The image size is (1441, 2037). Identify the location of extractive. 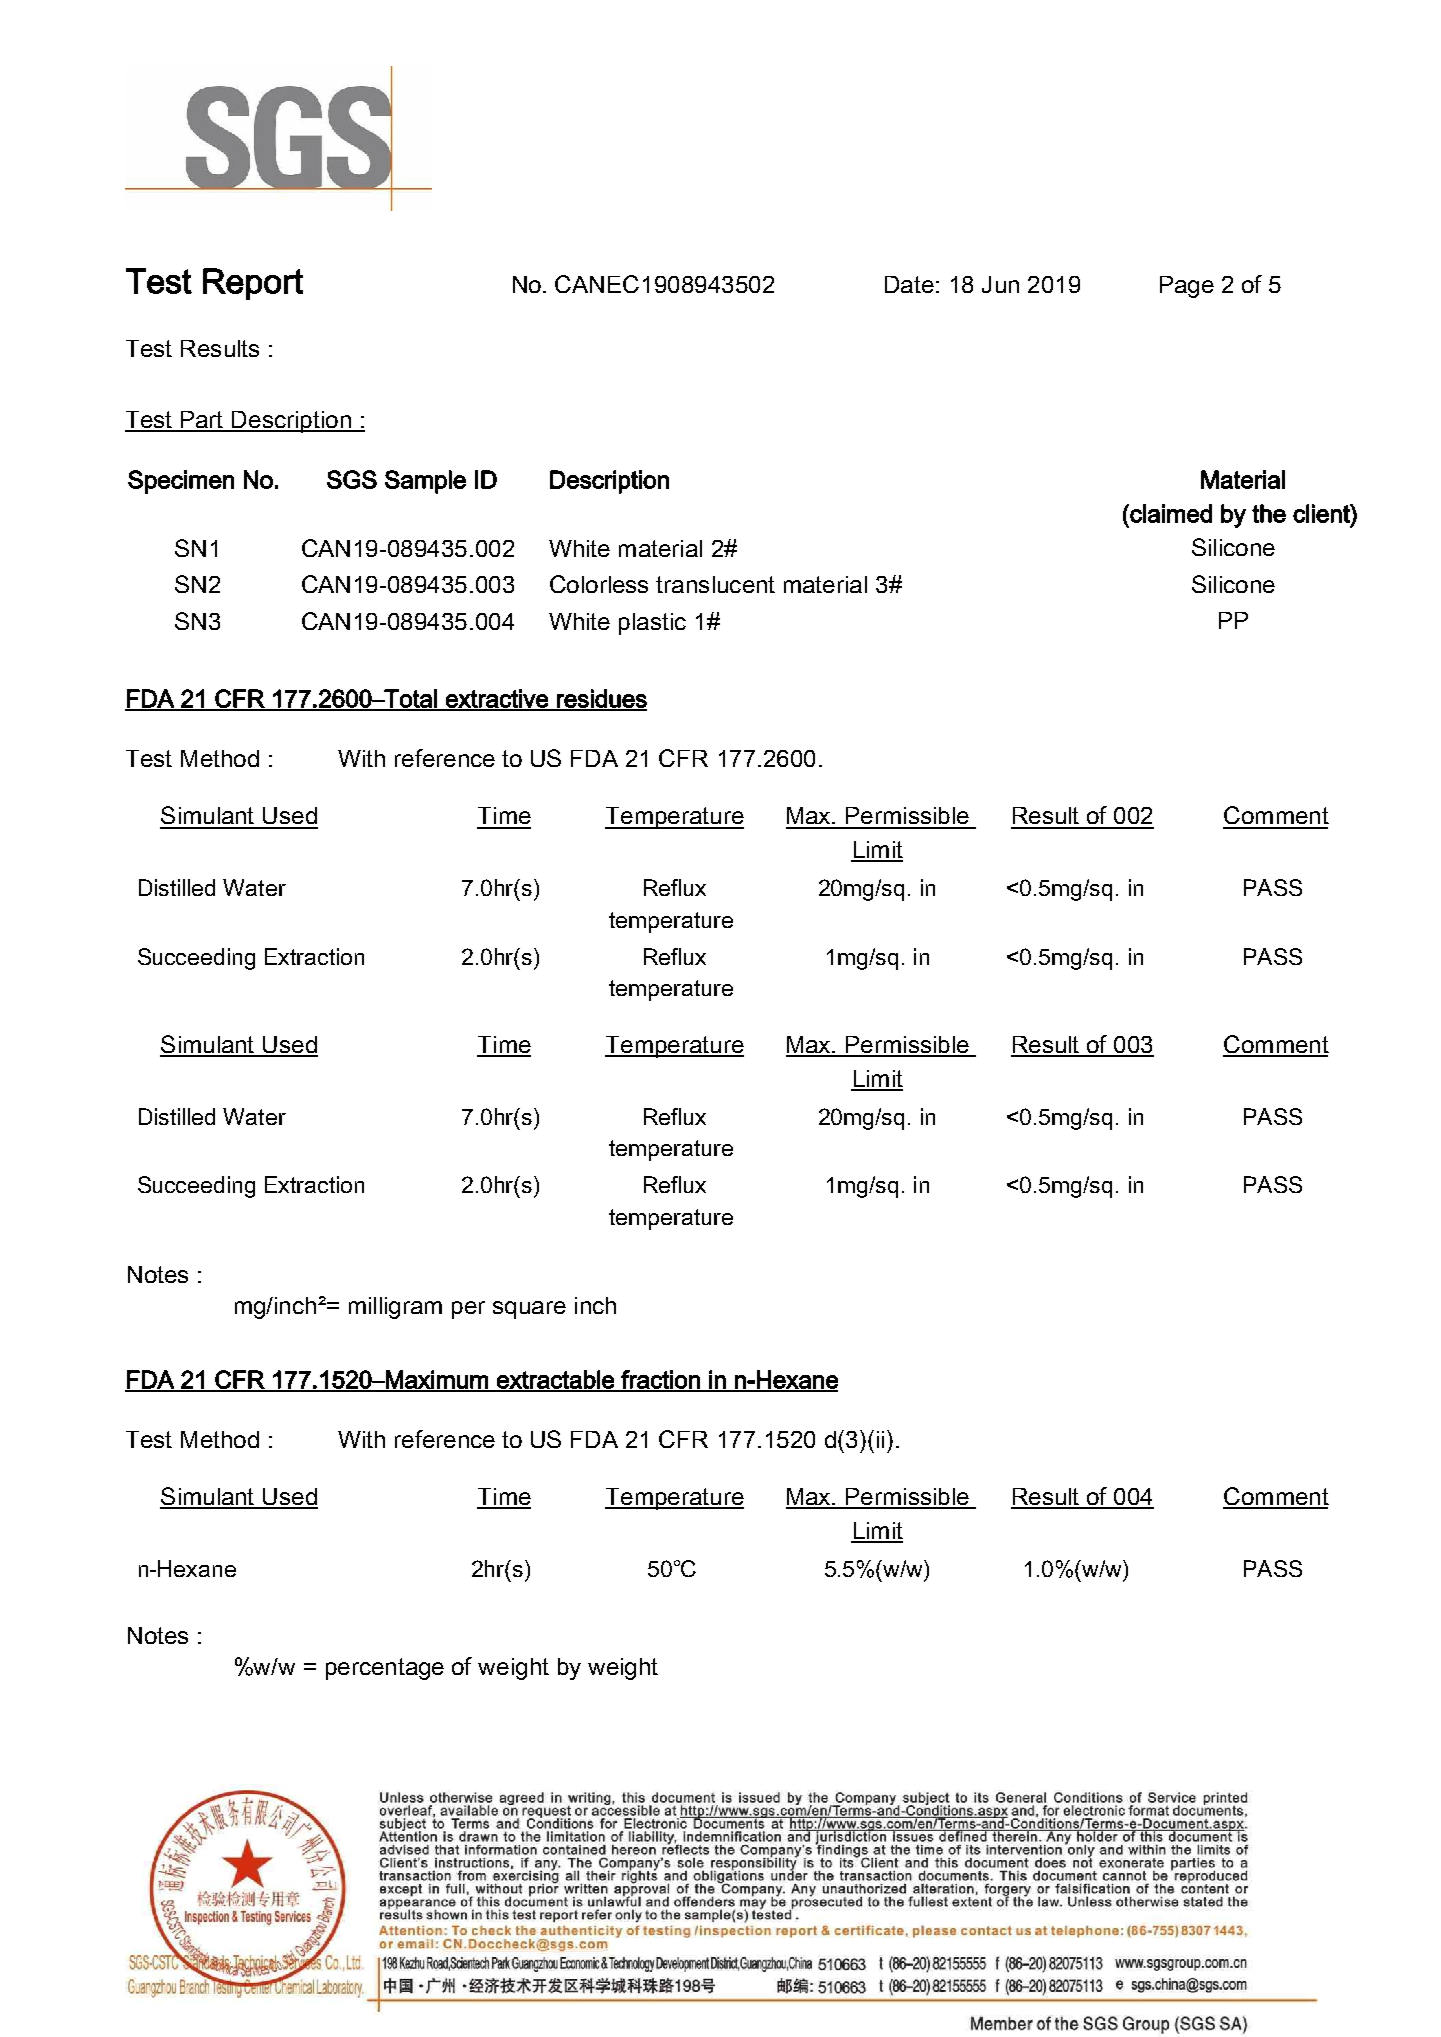
(497, 699).
